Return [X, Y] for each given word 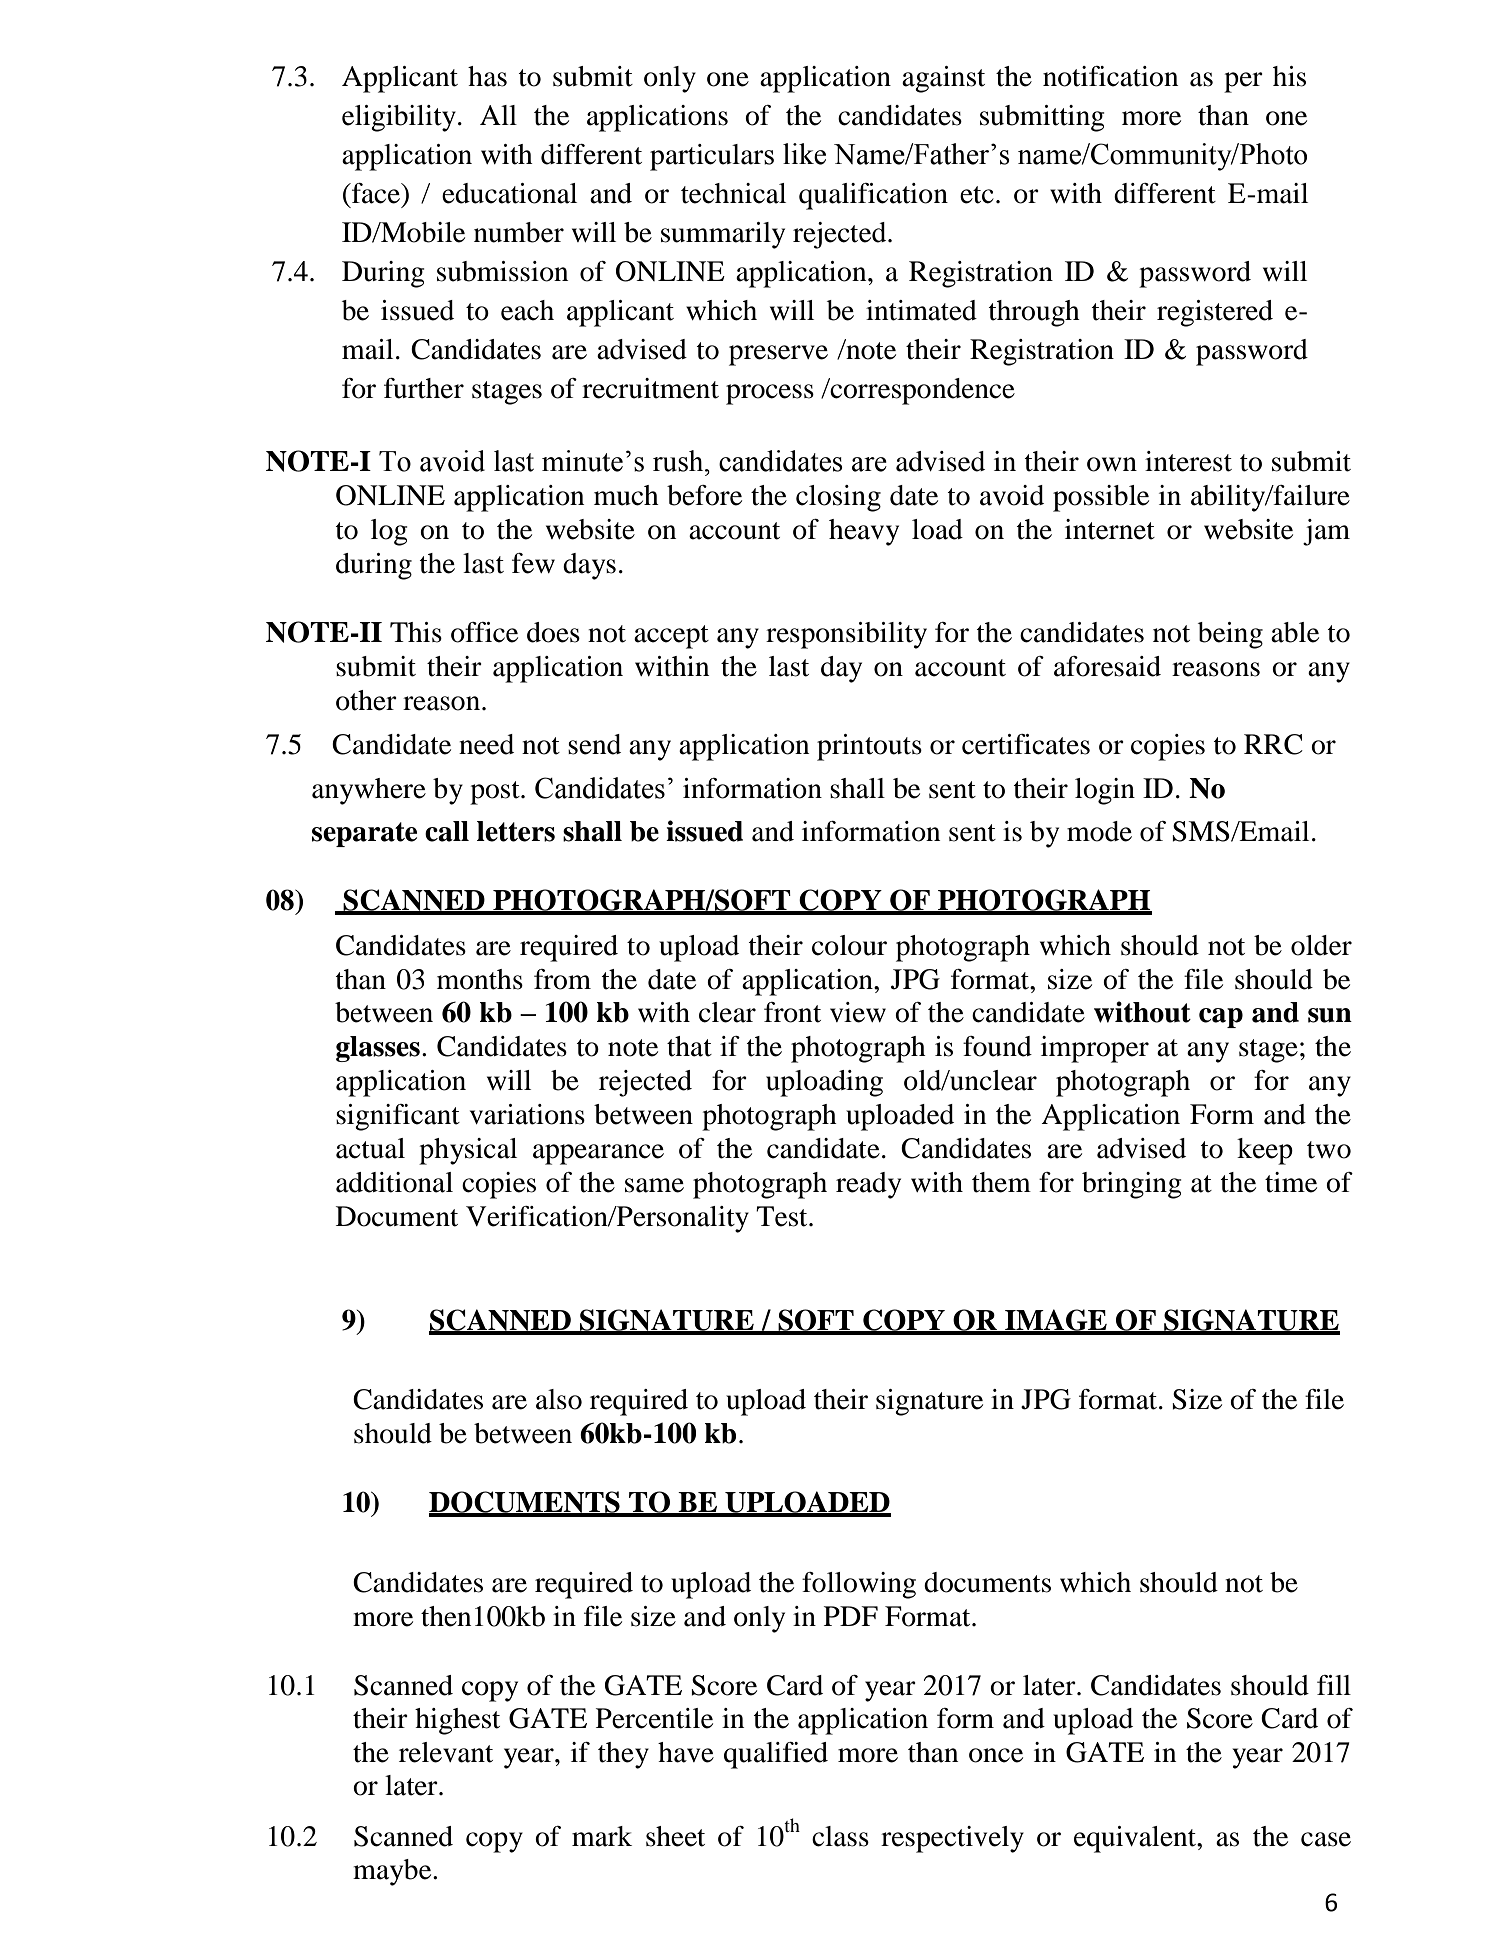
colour [849, 945]
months [480, 979]
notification [1110, 76]
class [840, 1836]
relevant [446, 1752]
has [487, 76]
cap [1221, 1018]
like [804, 154]
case [1326, 1839]
